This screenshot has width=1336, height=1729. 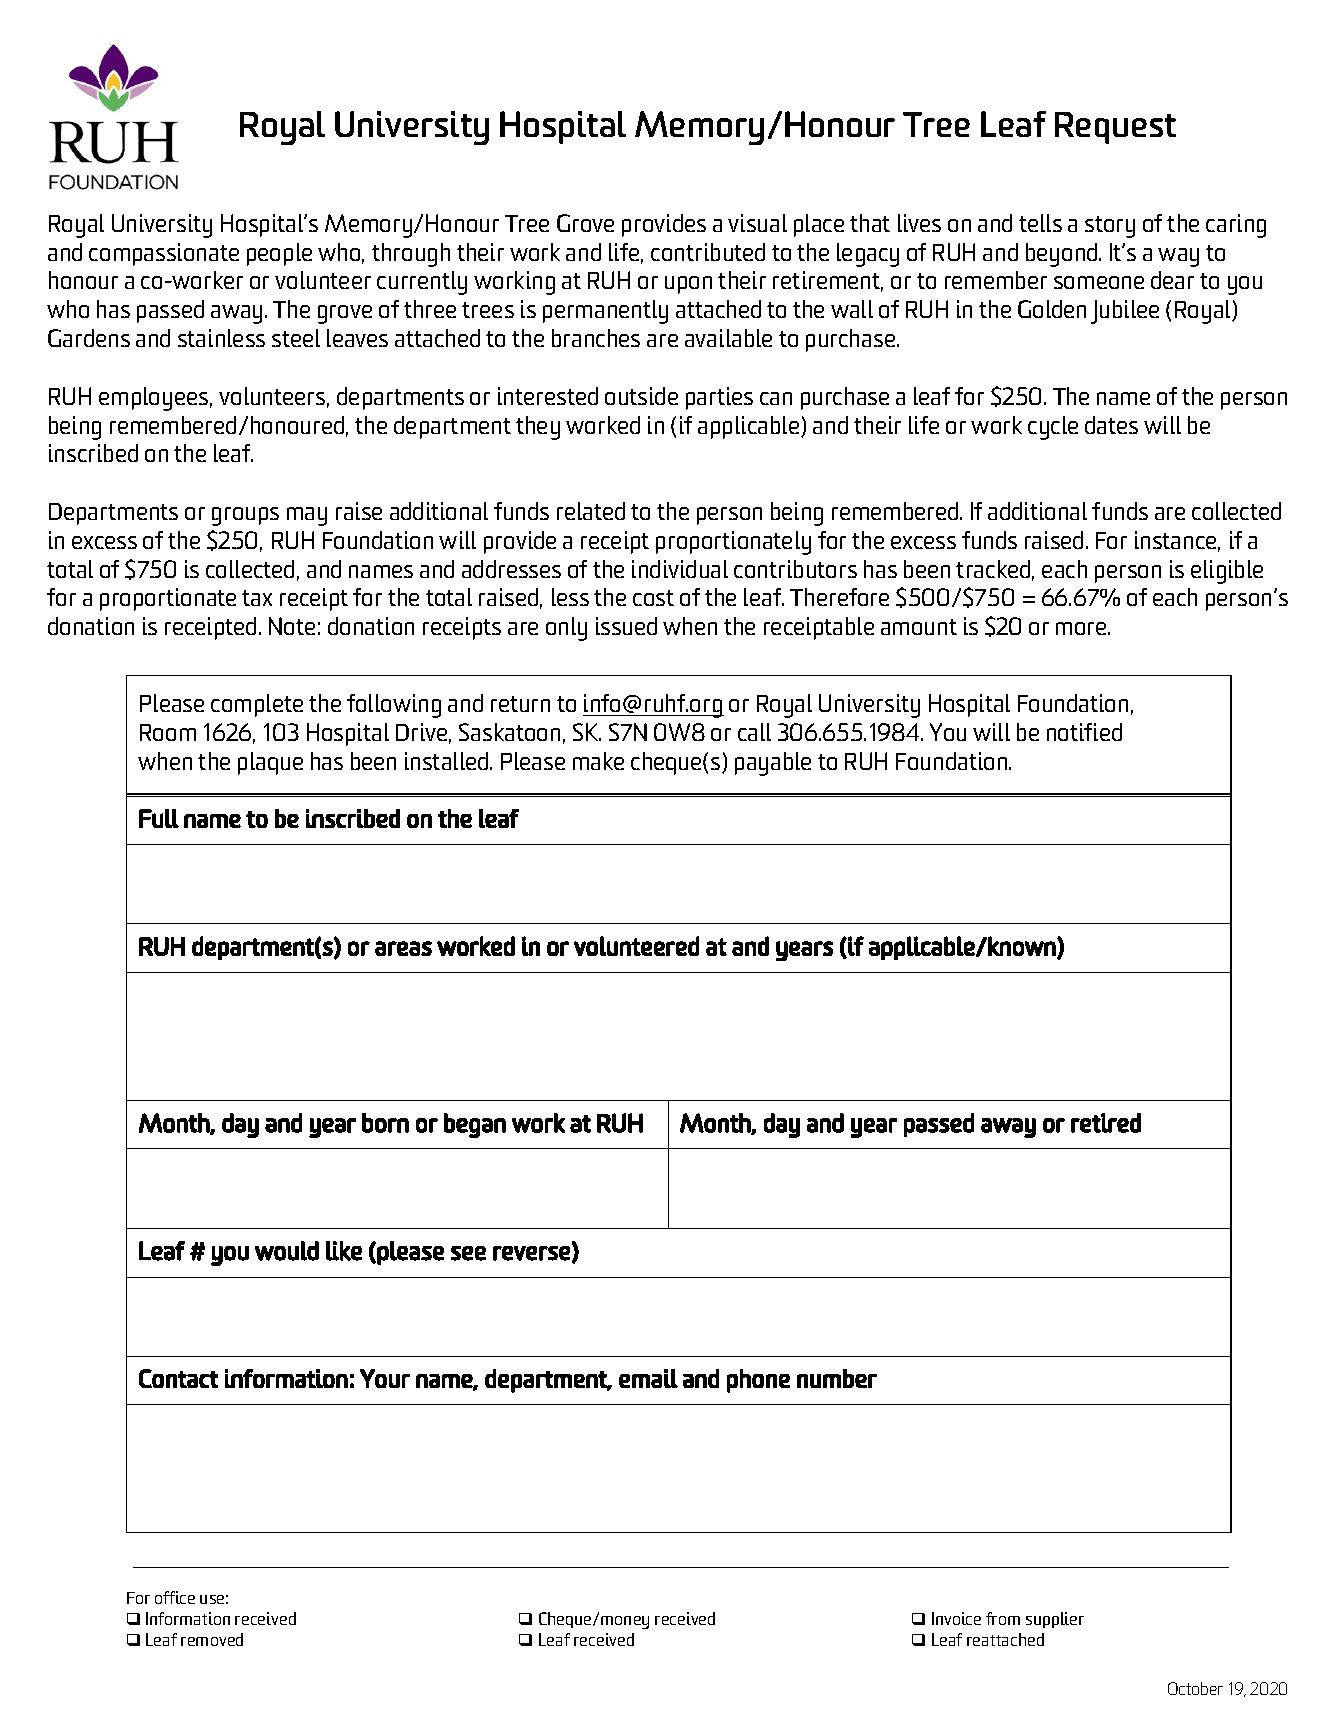 I want to click on Request, so click(x=1115, y=128).
